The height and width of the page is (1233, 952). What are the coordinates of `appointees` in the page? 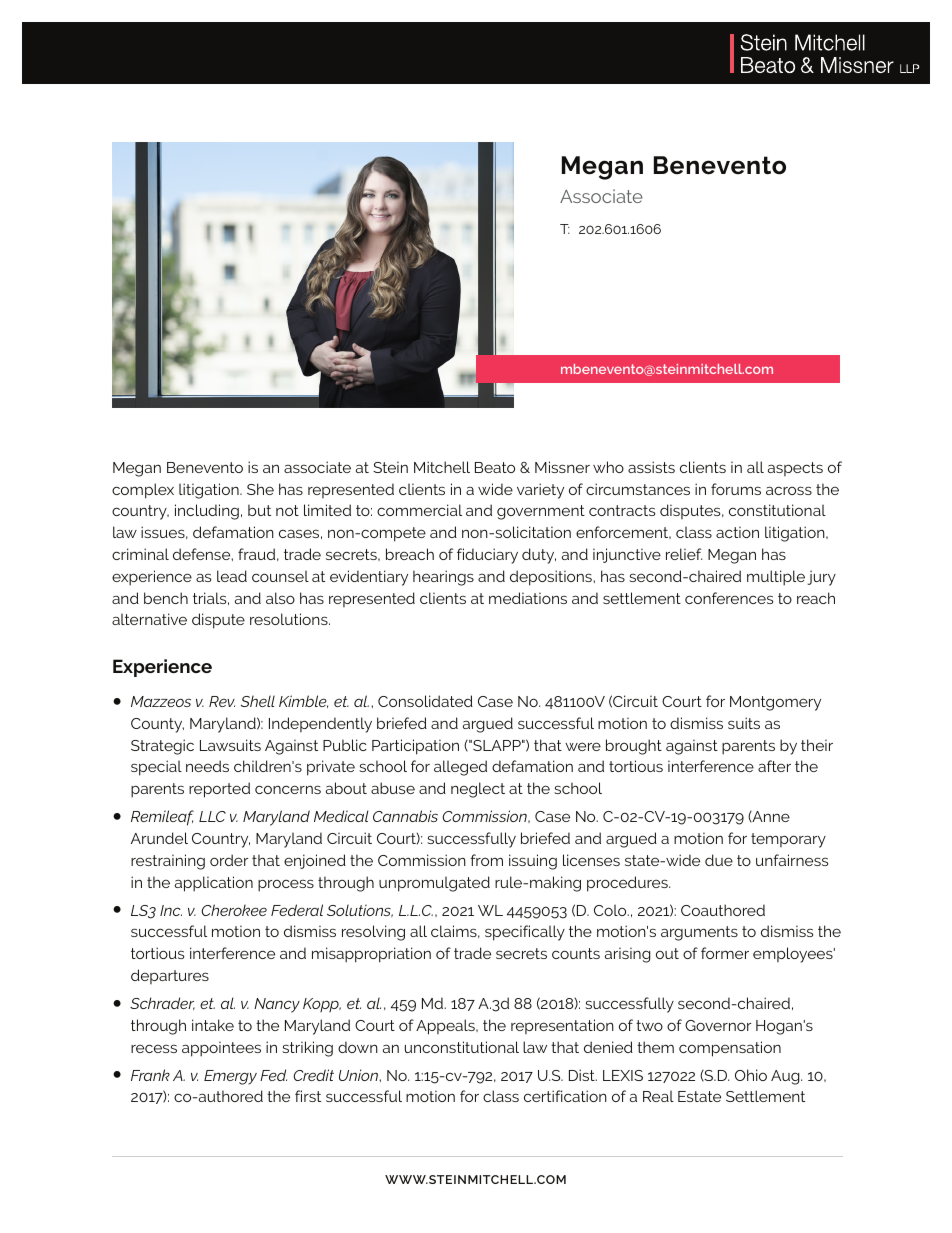 It's located at (221, 1049).
